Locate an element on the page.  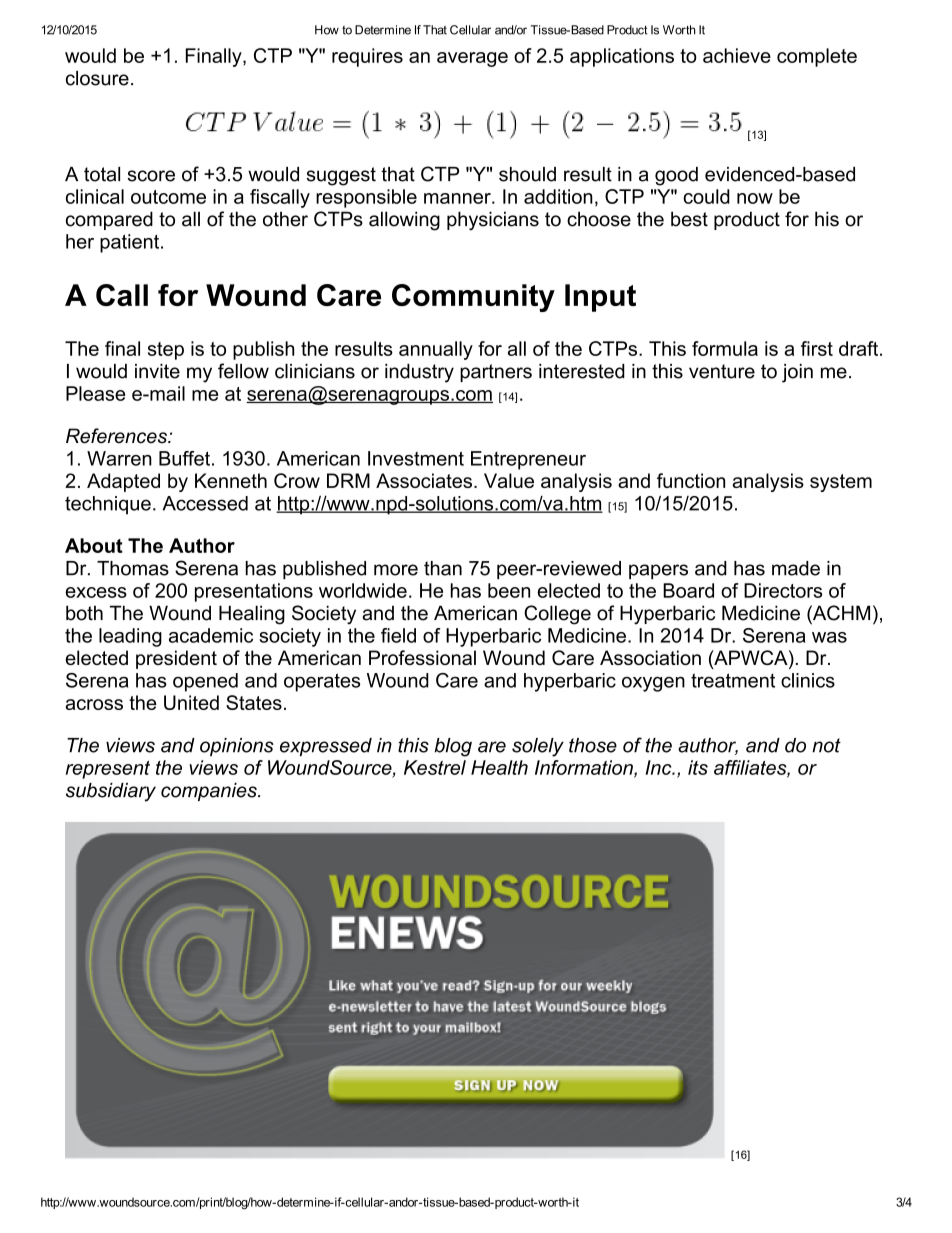
venture is located at coordinates (722, 371).
